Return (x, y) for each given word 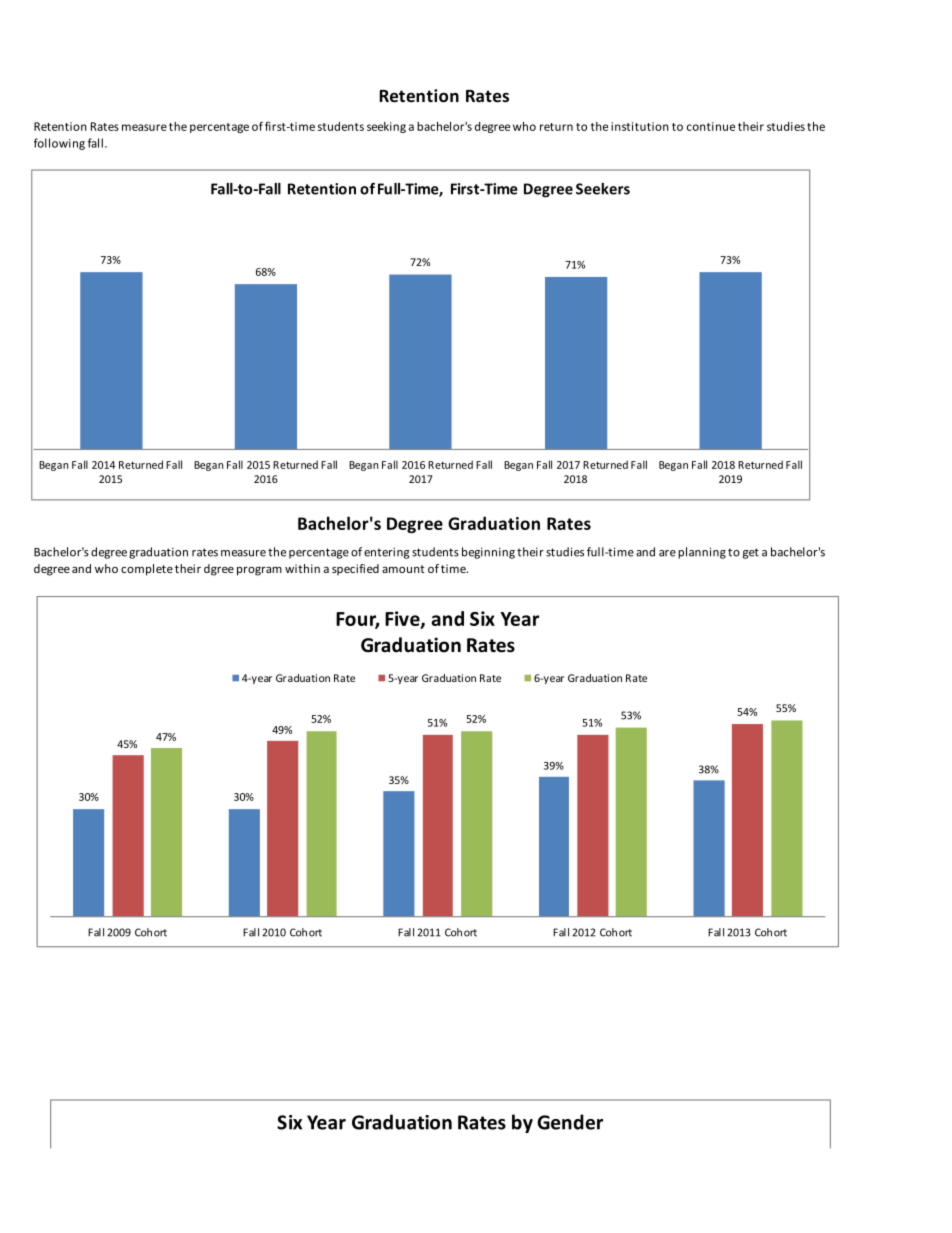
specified (355, 569)
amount (403, 569)
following (59, 144)
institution (640, 126)
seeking (386, 127)
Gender (570, 1122)
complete (147, 570)
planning (702, 553)
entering (387, 553)
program (259, 571)
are (667, 553)
